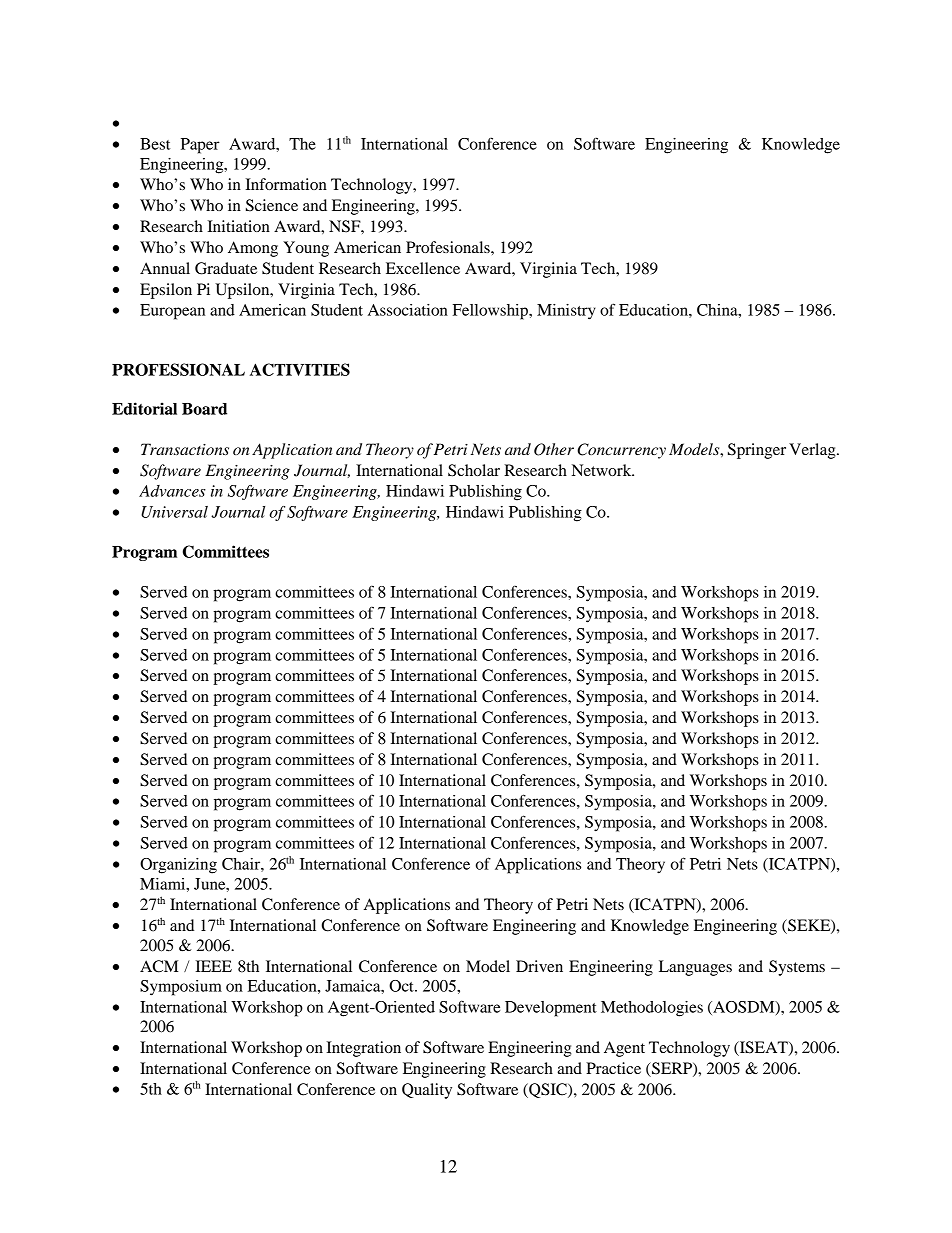  What do you see at coordinates (695, 968) in the screenshot?
I see `Languages` at bounding box center [695, 968].
